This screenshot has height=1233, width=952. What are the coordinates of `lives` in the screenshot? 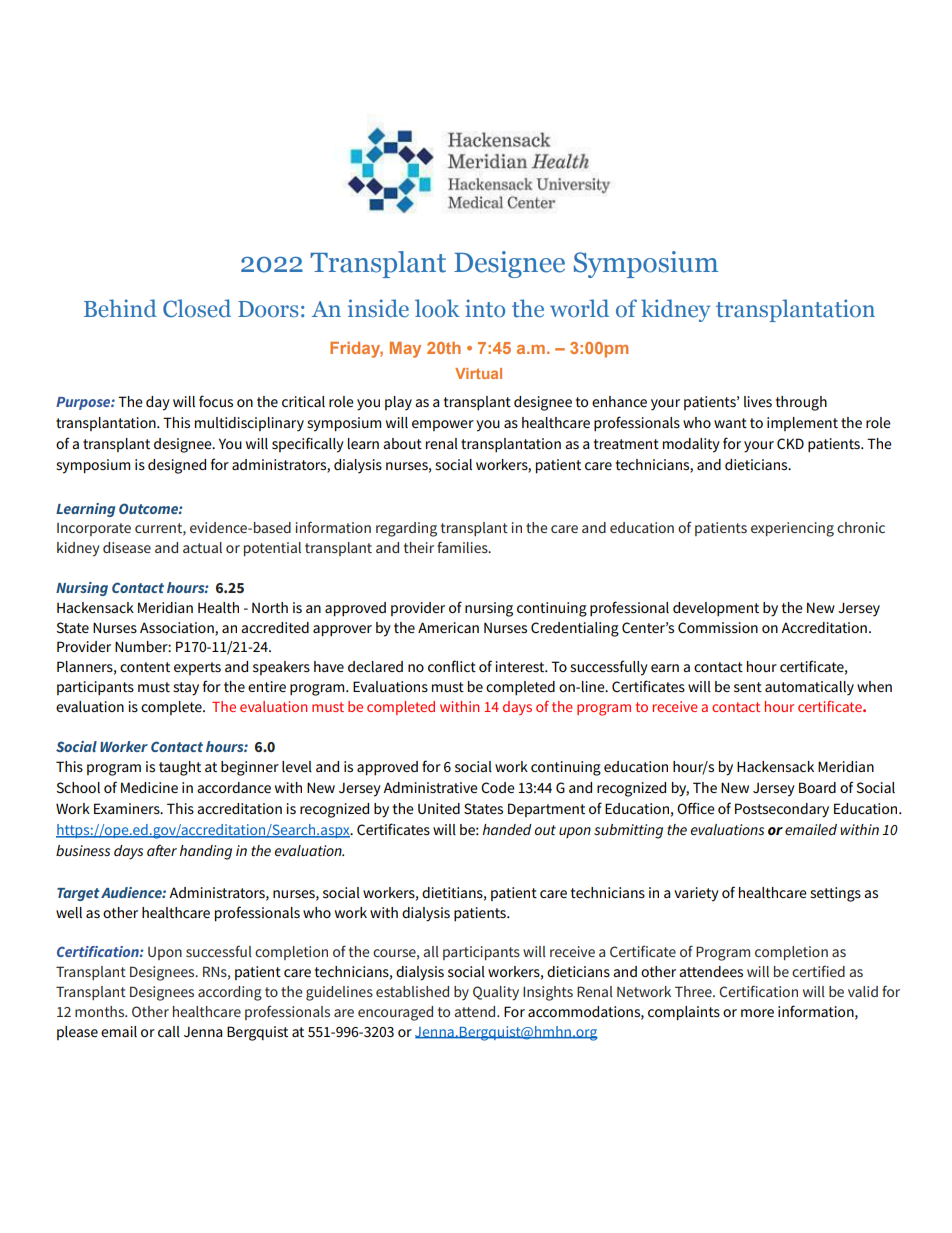 It's located at (758, 401).
